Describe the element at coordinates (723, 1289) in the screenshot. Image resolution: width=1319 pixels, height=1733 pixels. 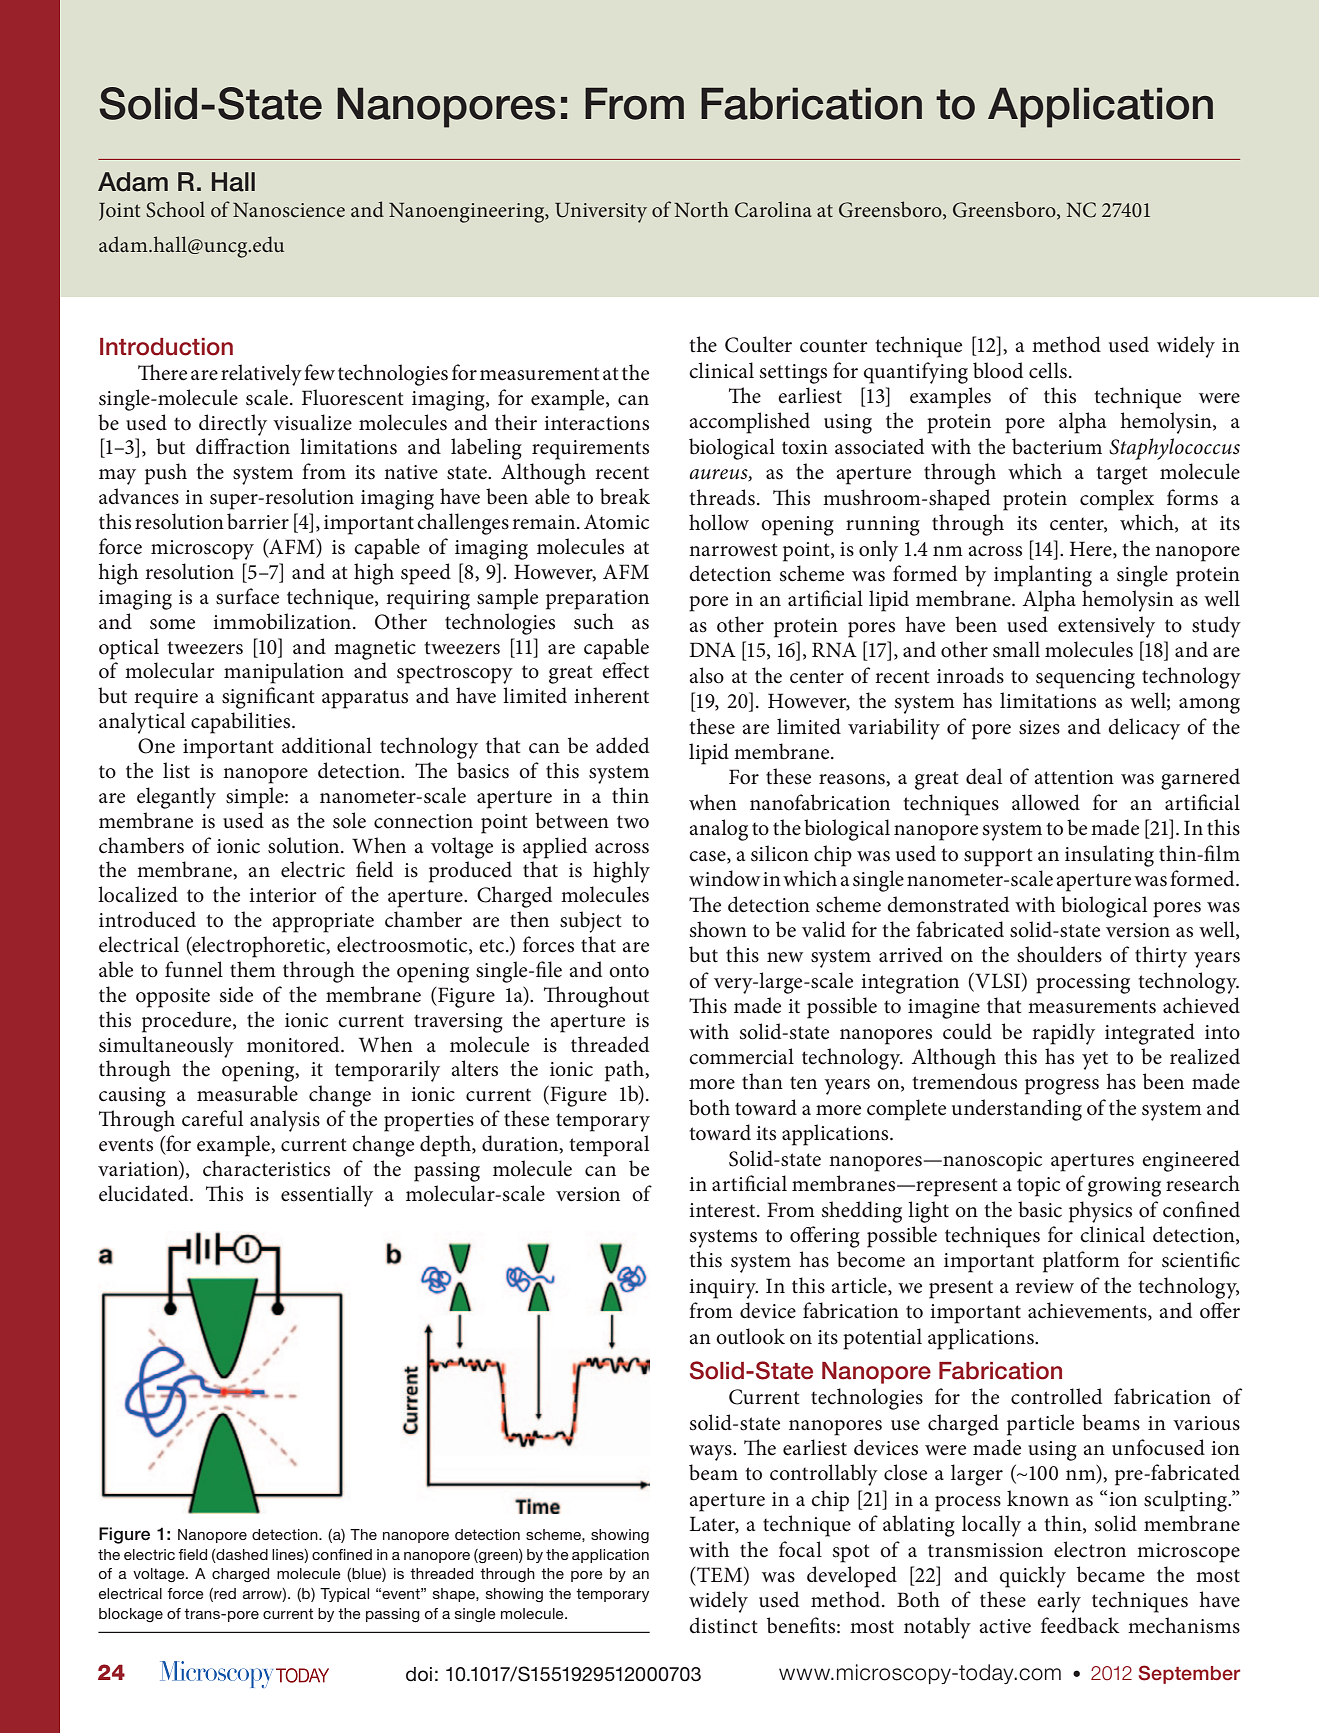
I see `inquiry` at that location.
